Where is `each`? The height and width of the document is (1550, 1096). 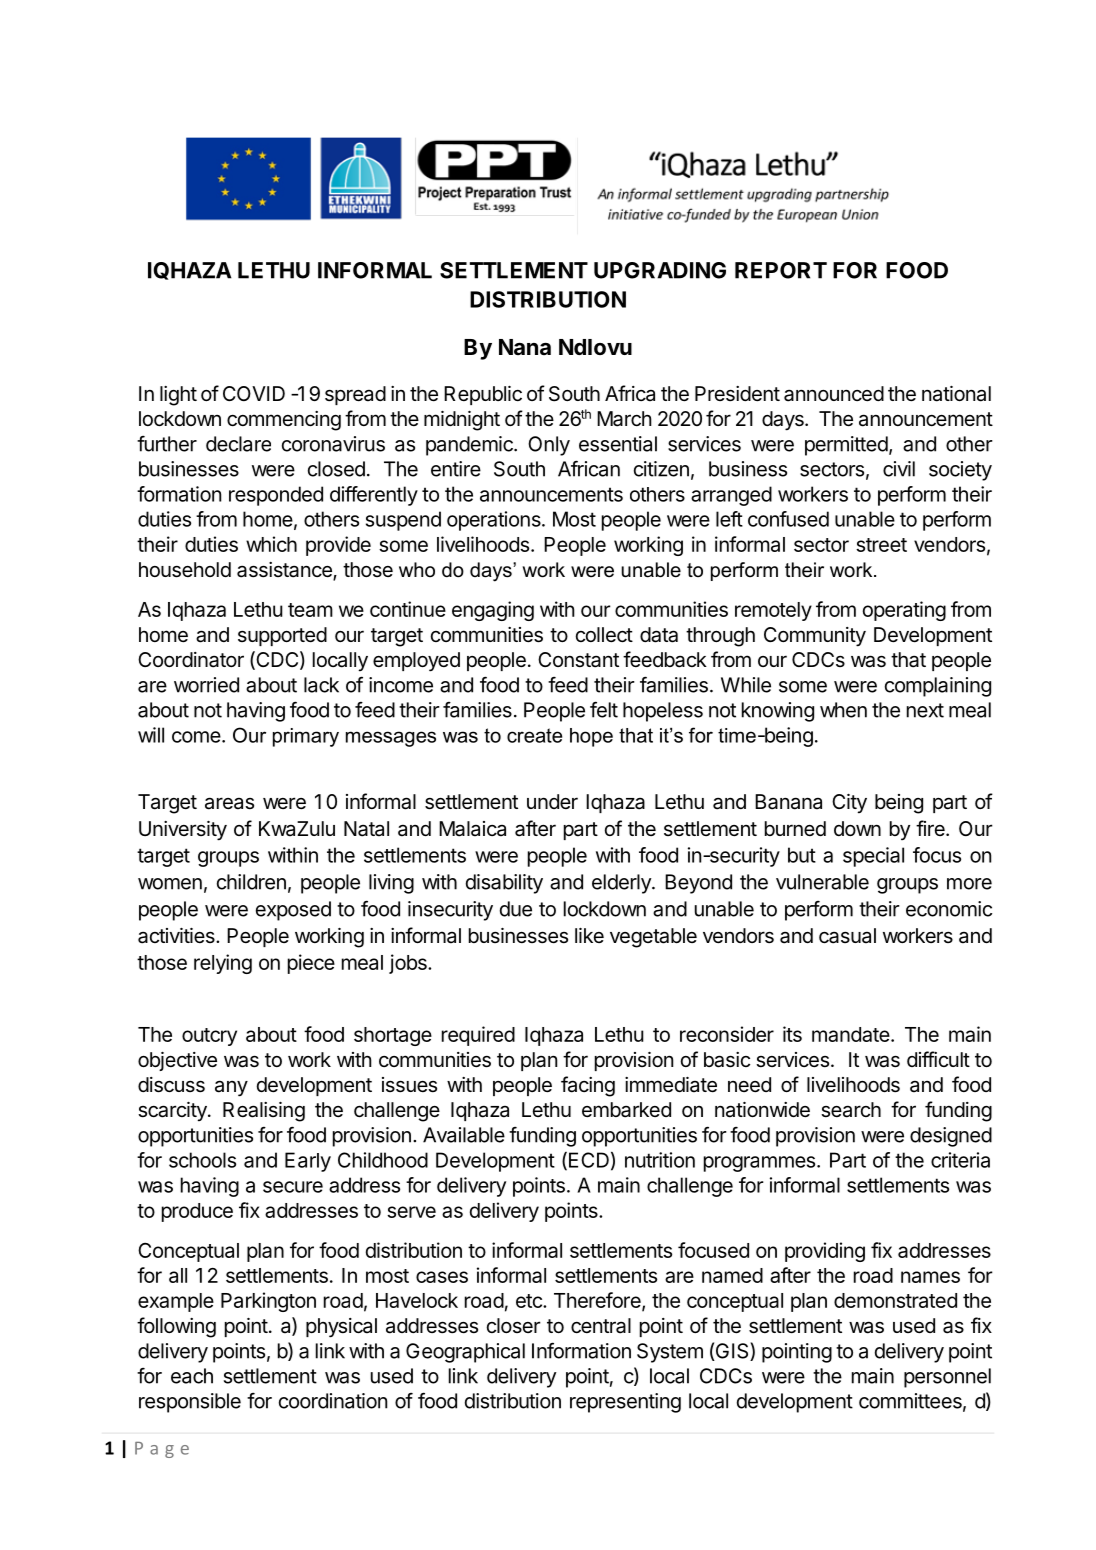 each is located at coordinates (192, 1376).
